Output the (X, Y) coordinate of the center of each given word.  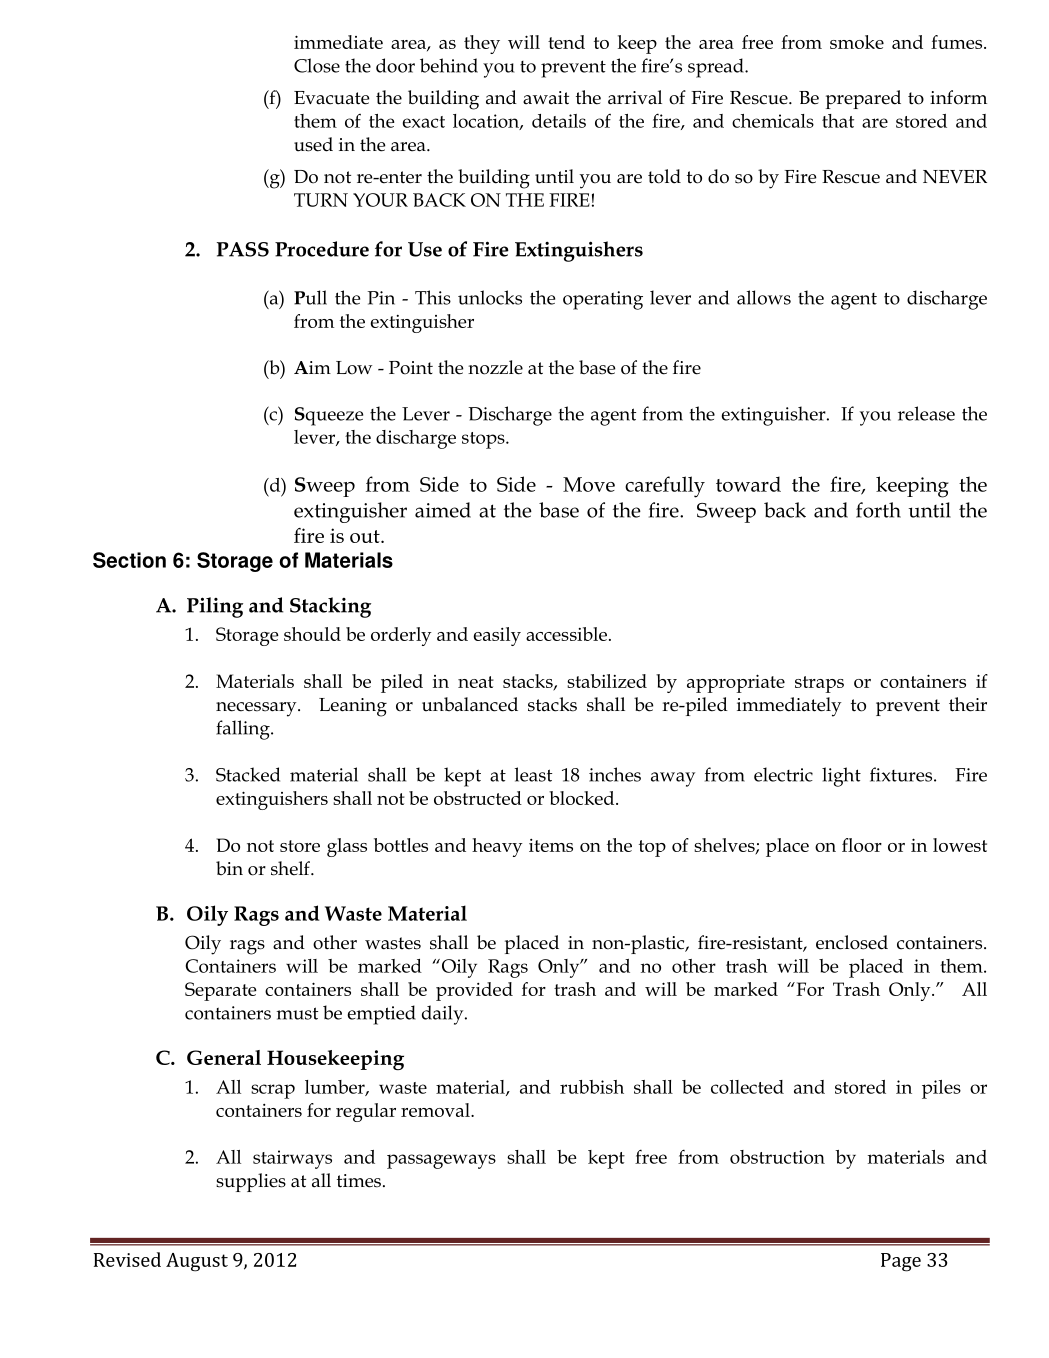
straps (819, 684)
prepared (863, 99)
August (197, 1262)
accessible (568, 634)
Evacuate (332, 98)
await (546, 98)
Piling (215, 607)
